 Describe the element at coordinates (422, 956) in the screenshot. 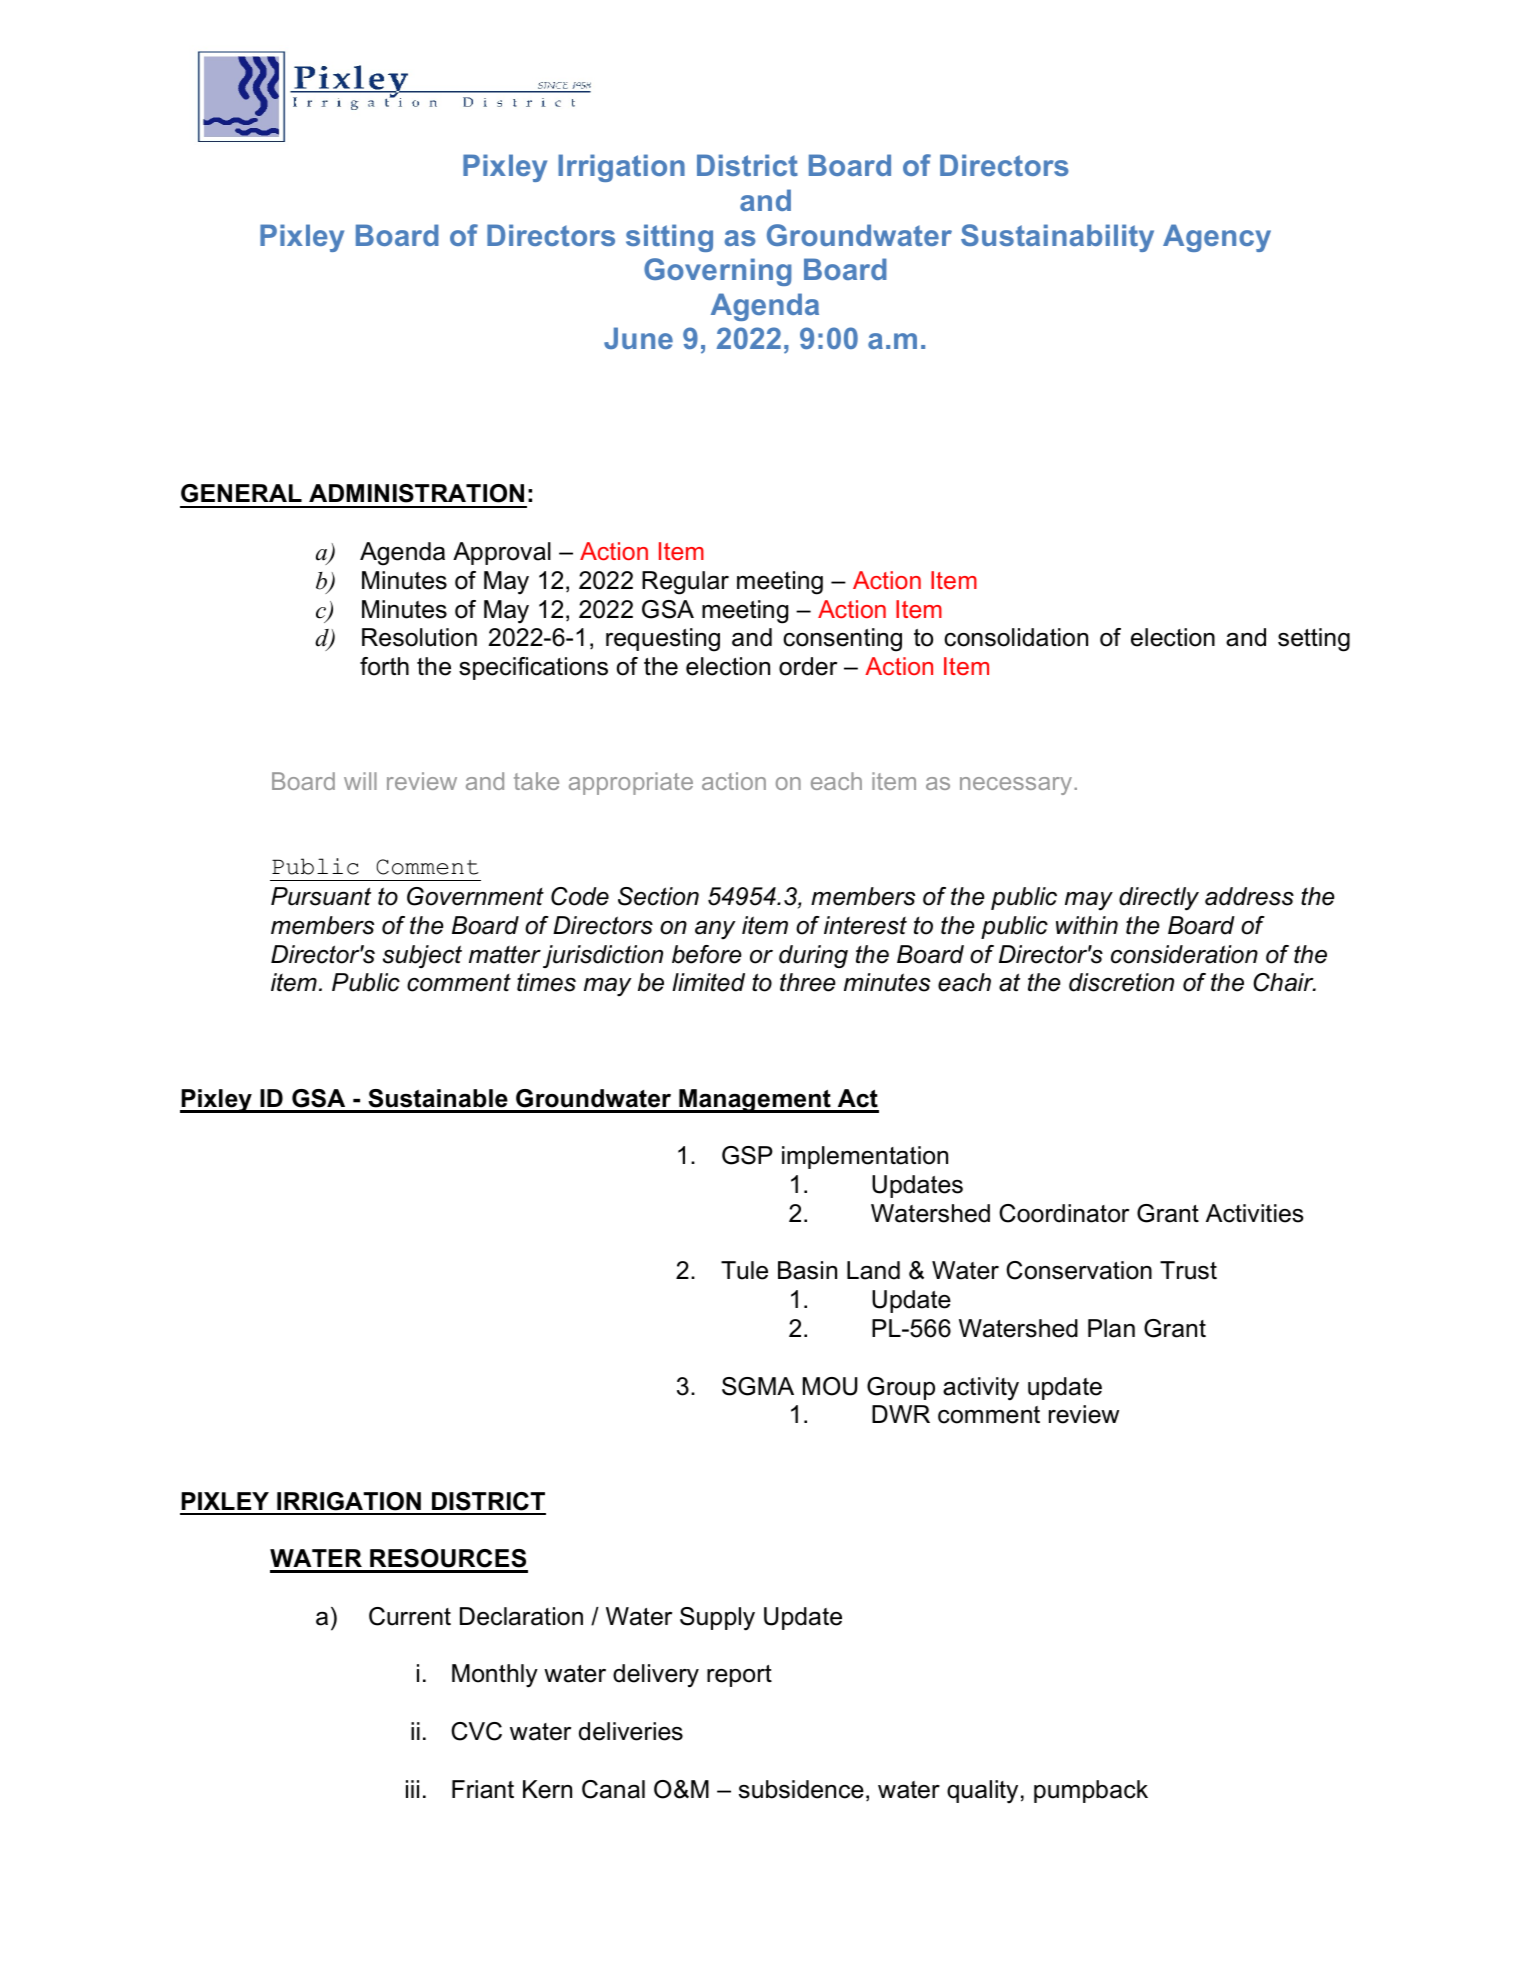

I see `subject` at that location.
